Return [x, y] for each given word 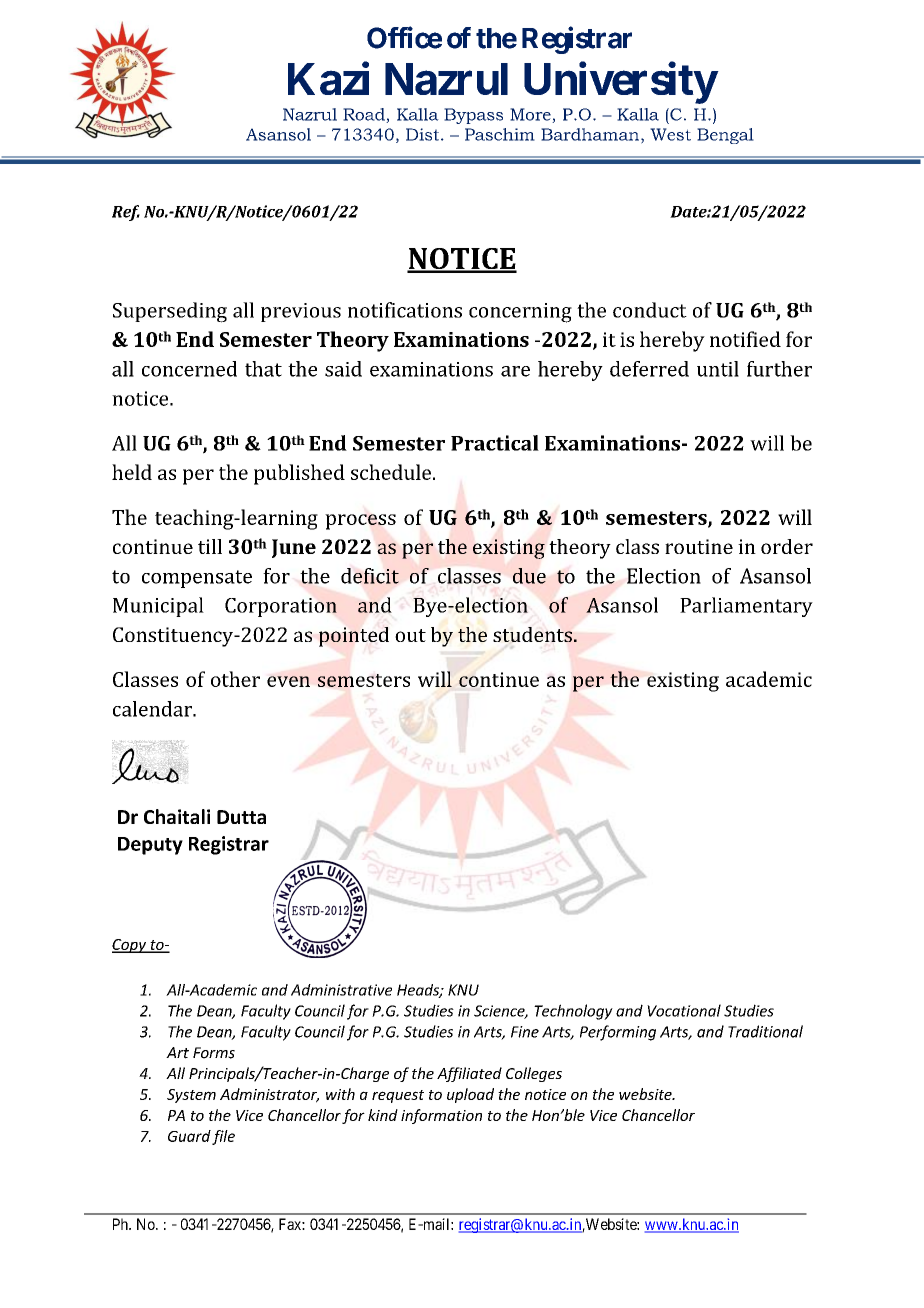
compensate [197, 579]
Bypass [473, 116]
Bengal [725, 136]
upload [470, 1095]
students [532, 634]
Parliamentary [746, 607]
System [191, 1096]
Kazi [328, 78]
